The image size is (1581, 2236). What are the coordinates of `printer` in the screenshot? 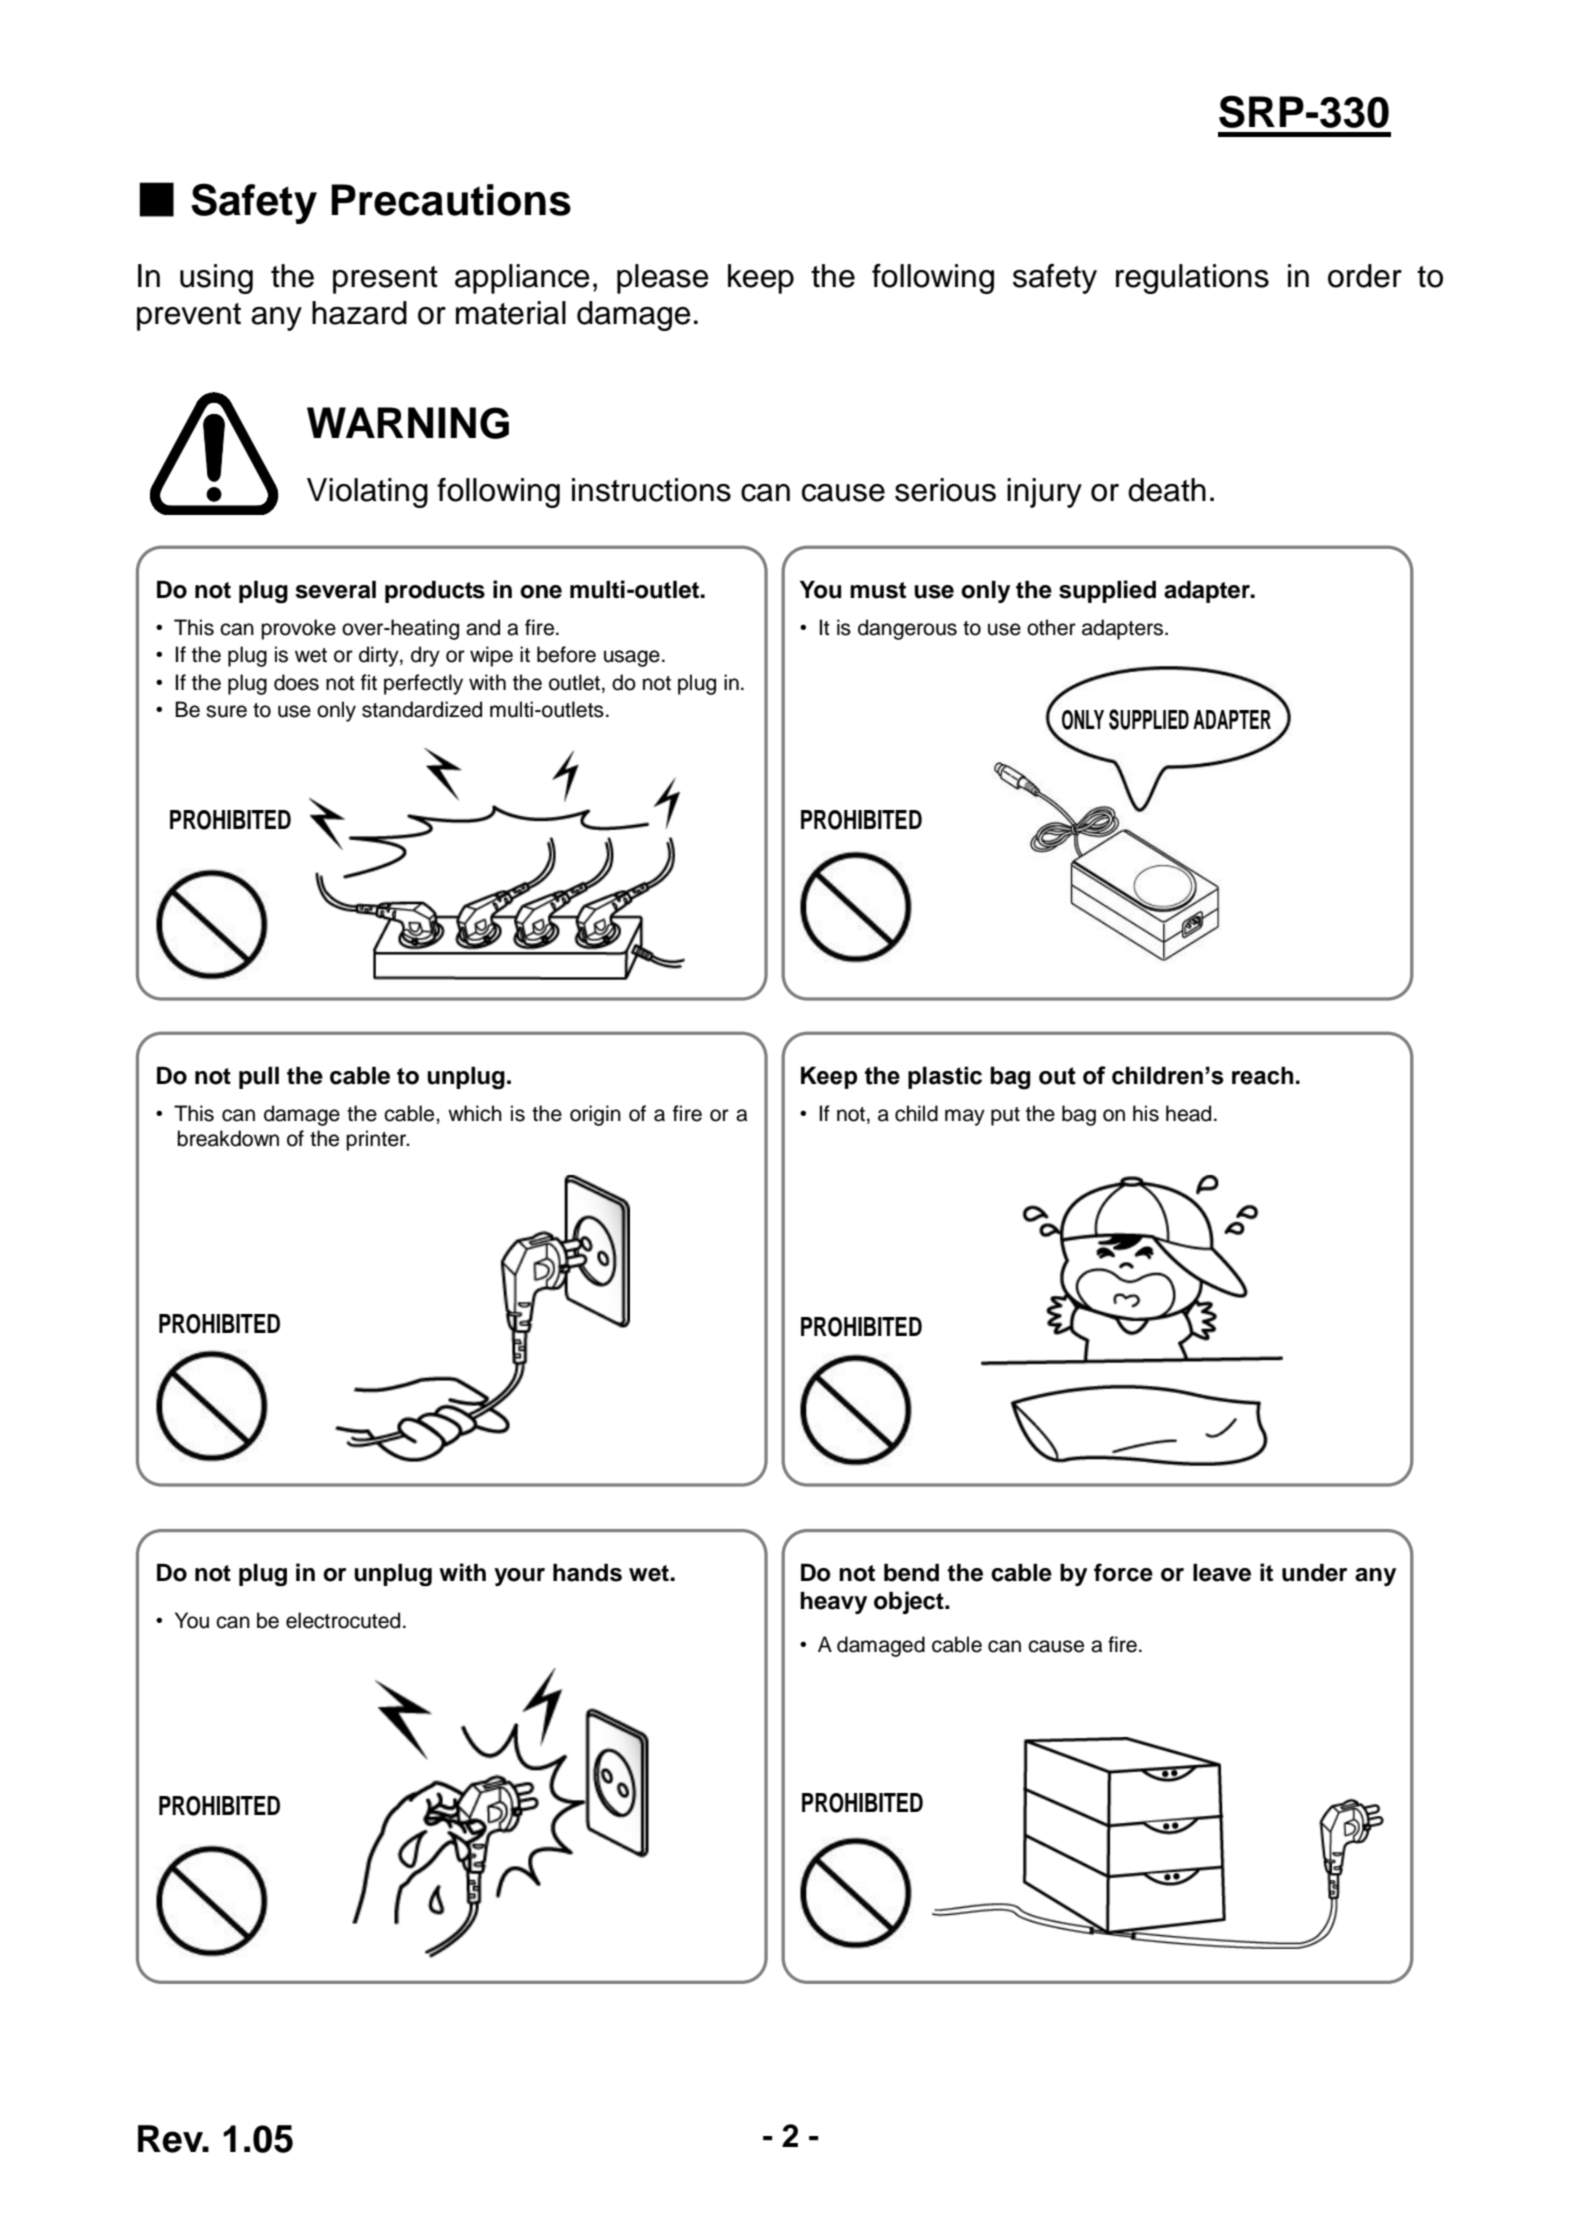 It's located at (377, 1140).
